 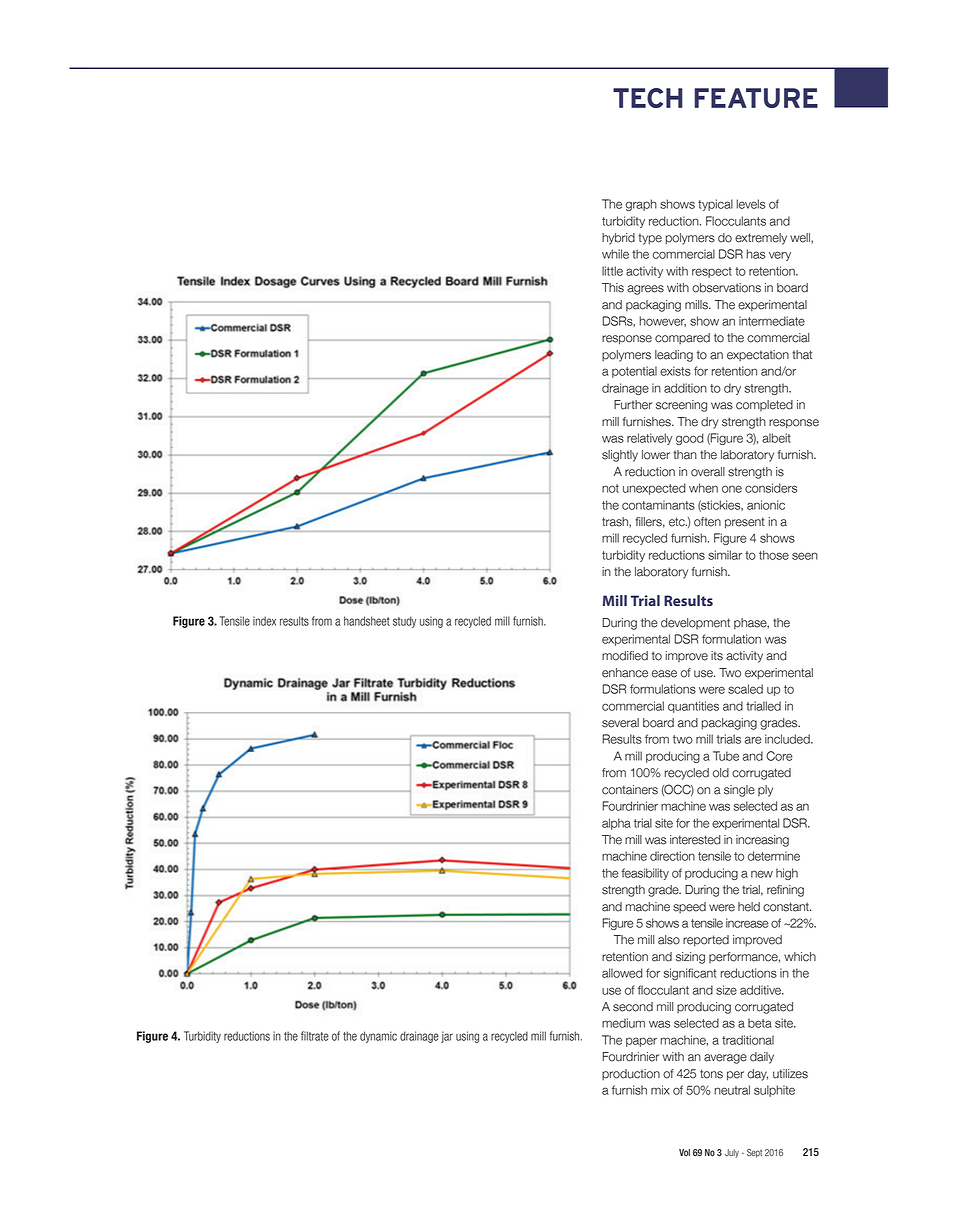 What do you see at coordinates (739, 791) in the page?
I see `single` at bounding box center [739, 791].
